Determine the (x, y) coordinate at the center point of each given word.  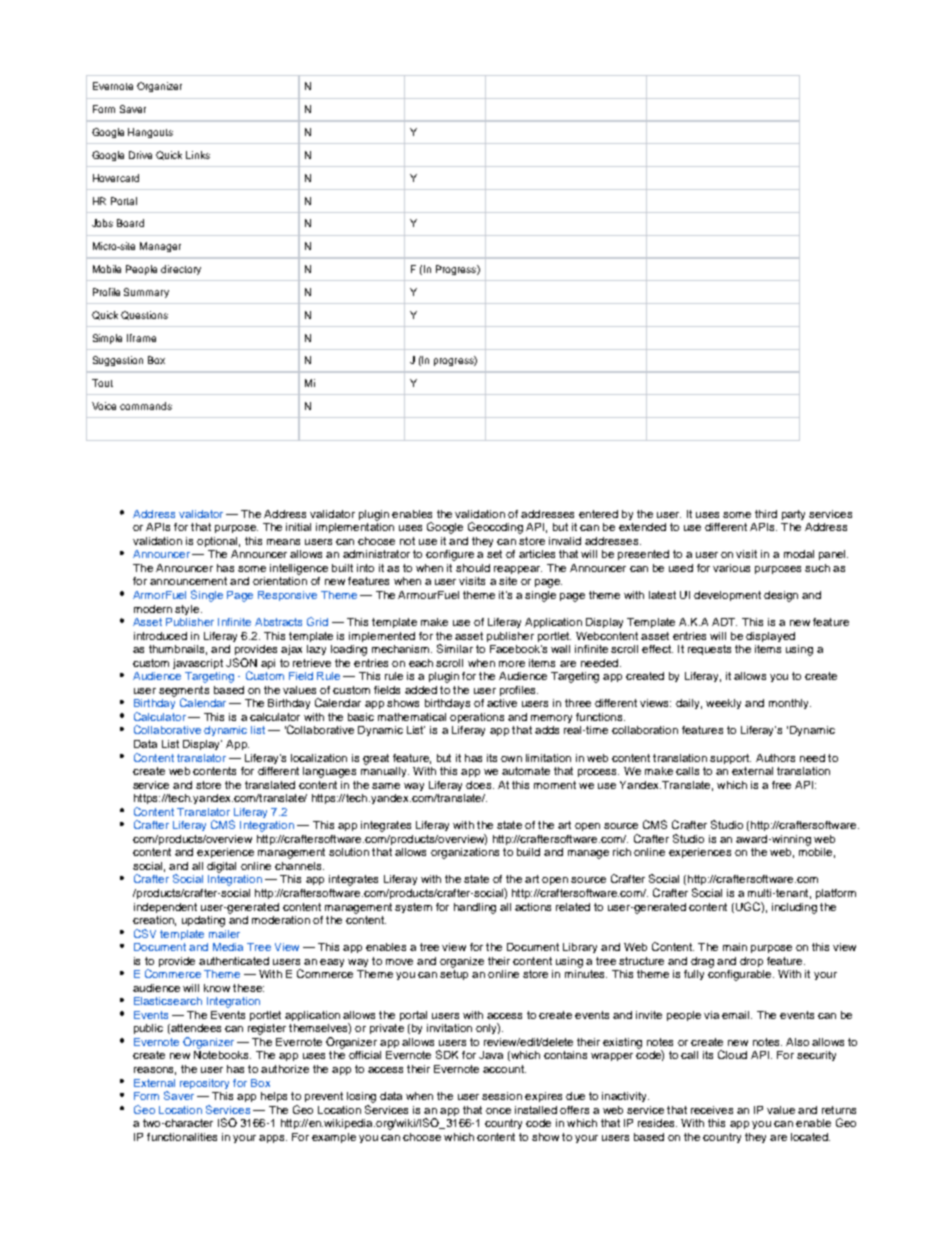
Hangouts (150, 133)
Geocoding (495, 528)
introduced (160, 636)
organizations (465, 853)
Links (198, 155)
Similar (455, 648)
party (793, 515)
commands (146, 406)
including (794, 908)
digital (221, 867)
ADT (724, 622)
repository (204, 1084)
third (766, 514)
